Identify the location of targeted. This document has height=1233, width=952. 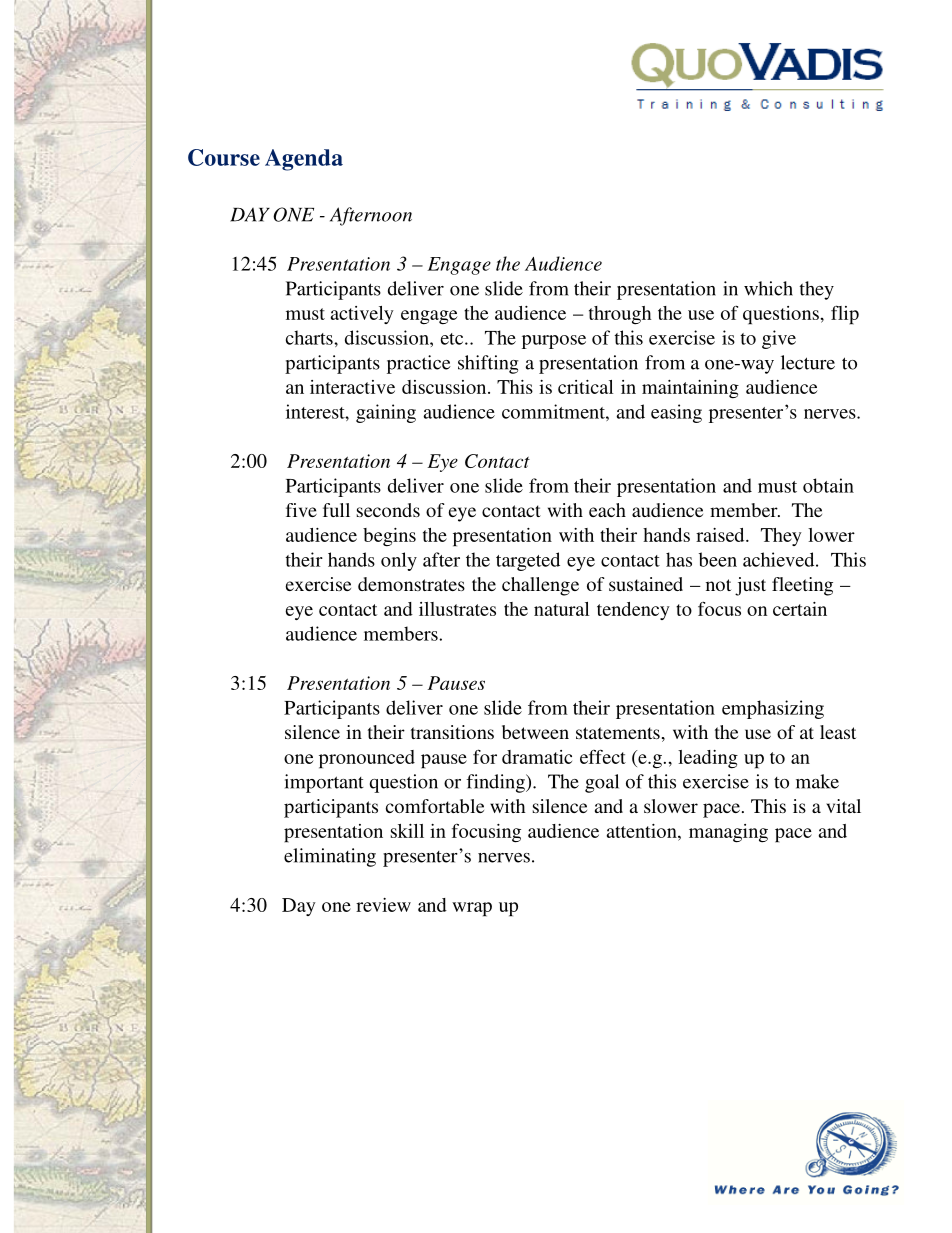
(528, 561).
